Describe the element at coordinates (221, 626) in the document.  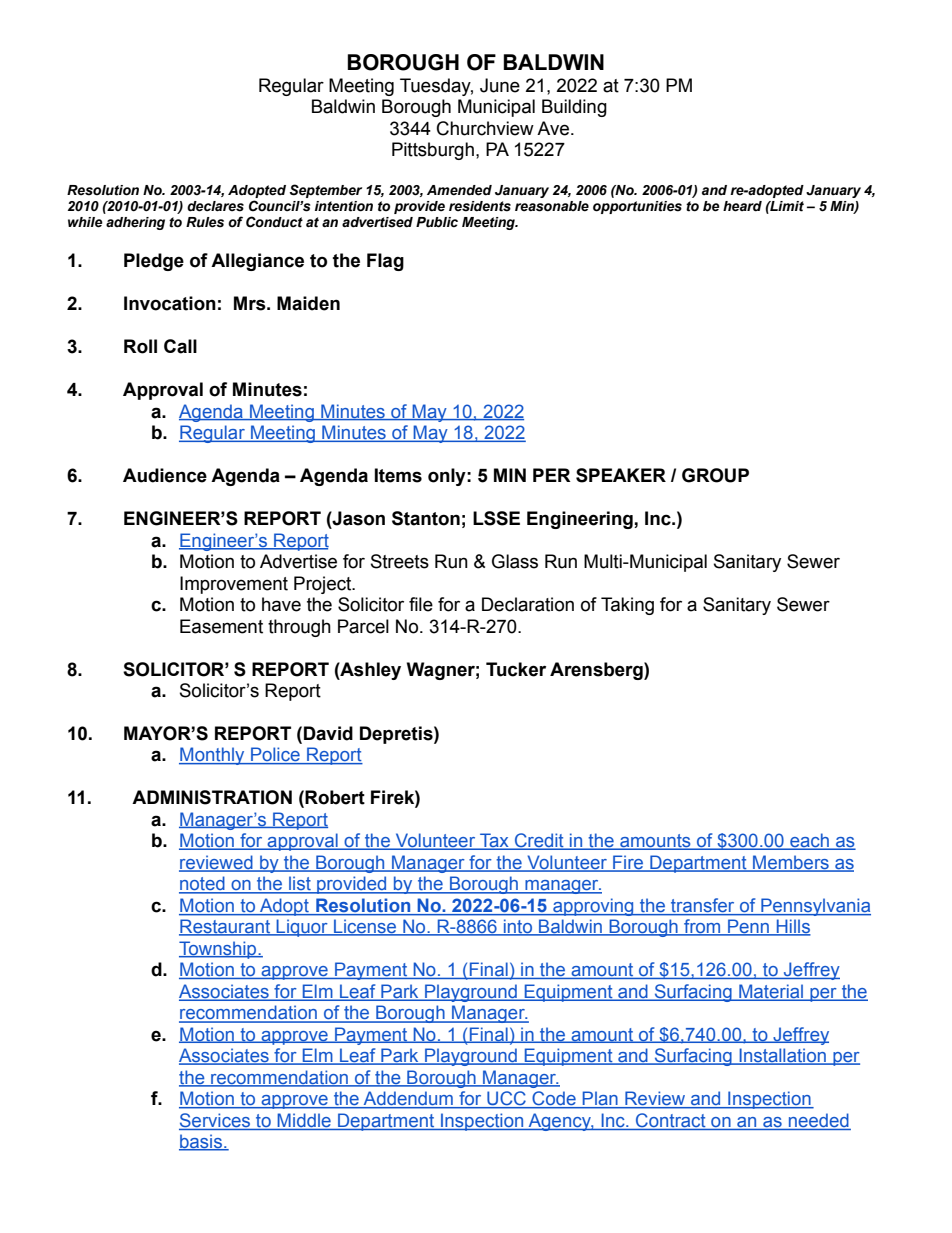
I see `Easement` at that location.
